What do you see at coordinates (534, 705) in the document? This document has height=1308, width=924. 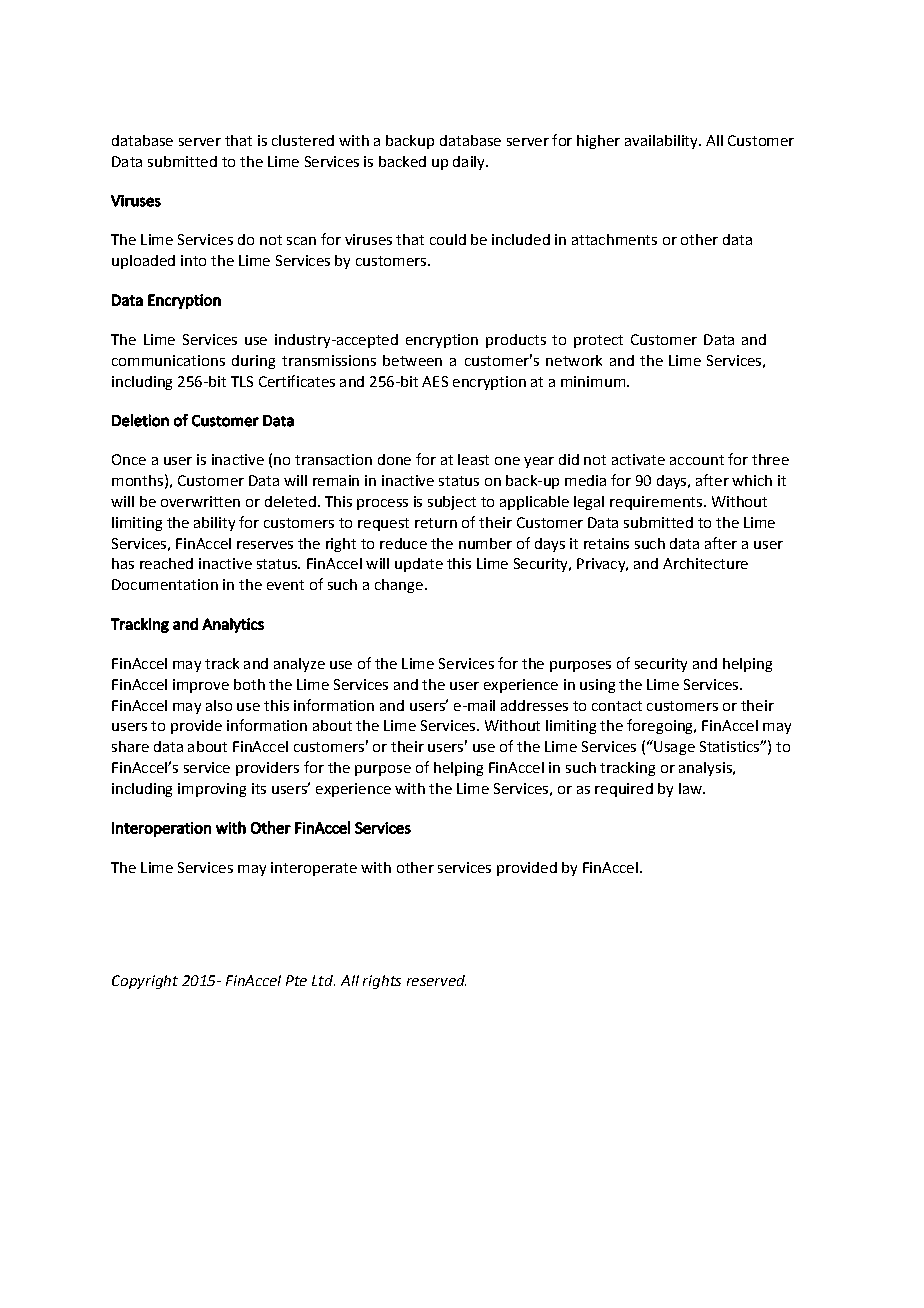 I see `addresses` at bounding box center [534, 705].
